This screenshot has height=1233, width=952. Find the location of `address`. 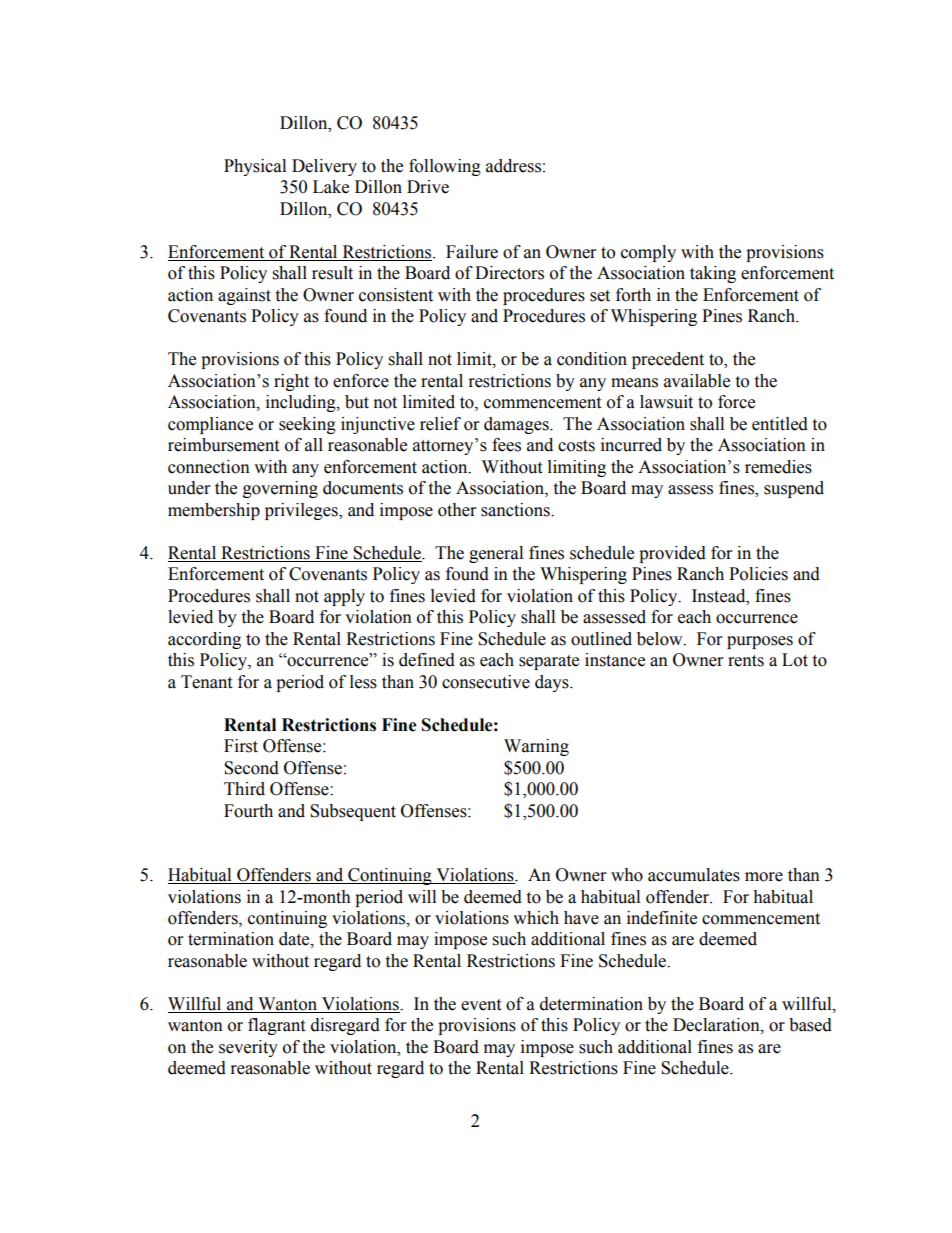

address is located at coordinates (513, 166).
